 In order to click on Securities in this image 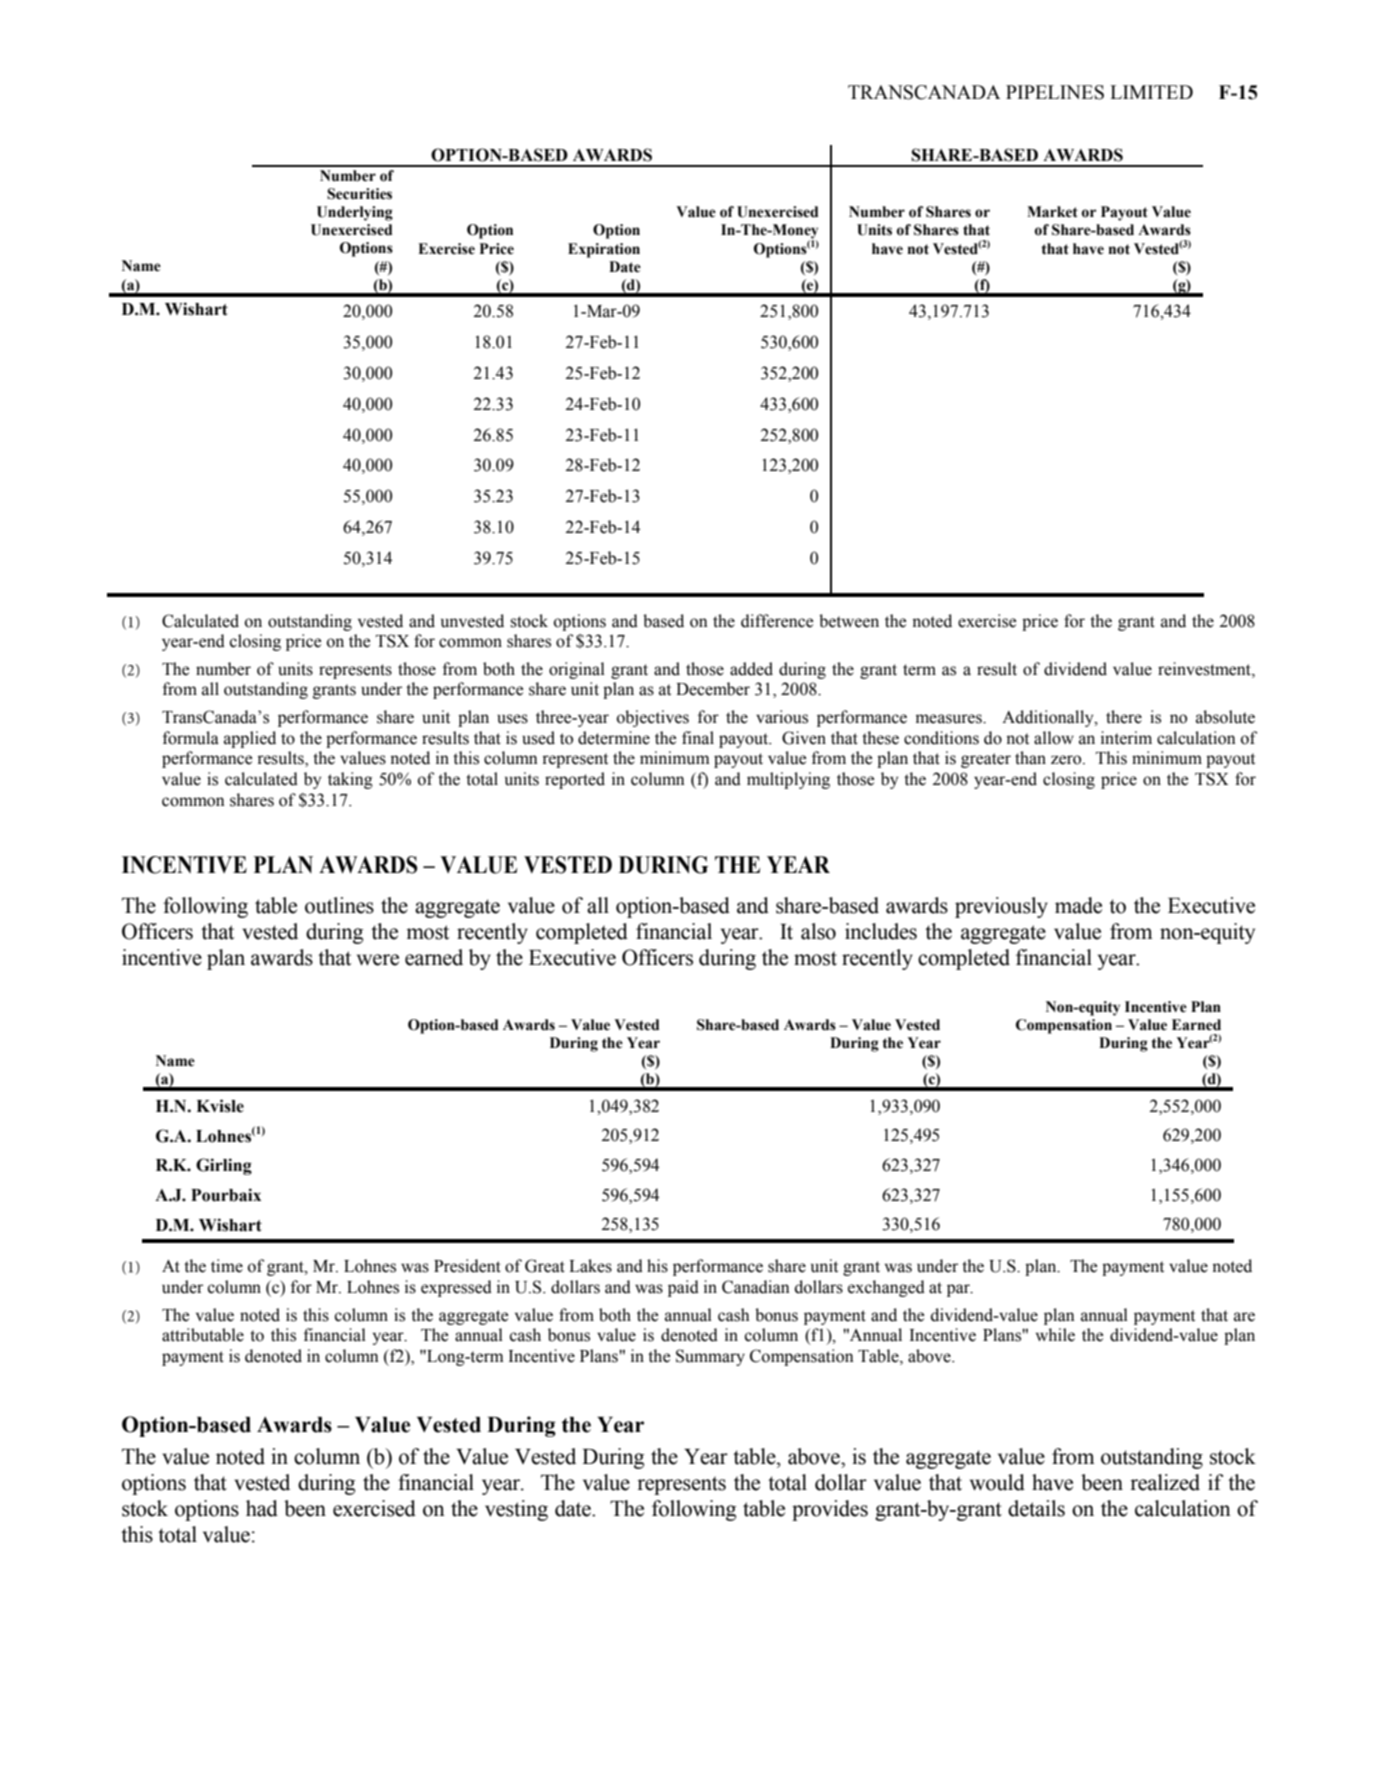, I will do `click(359, 194)`.
